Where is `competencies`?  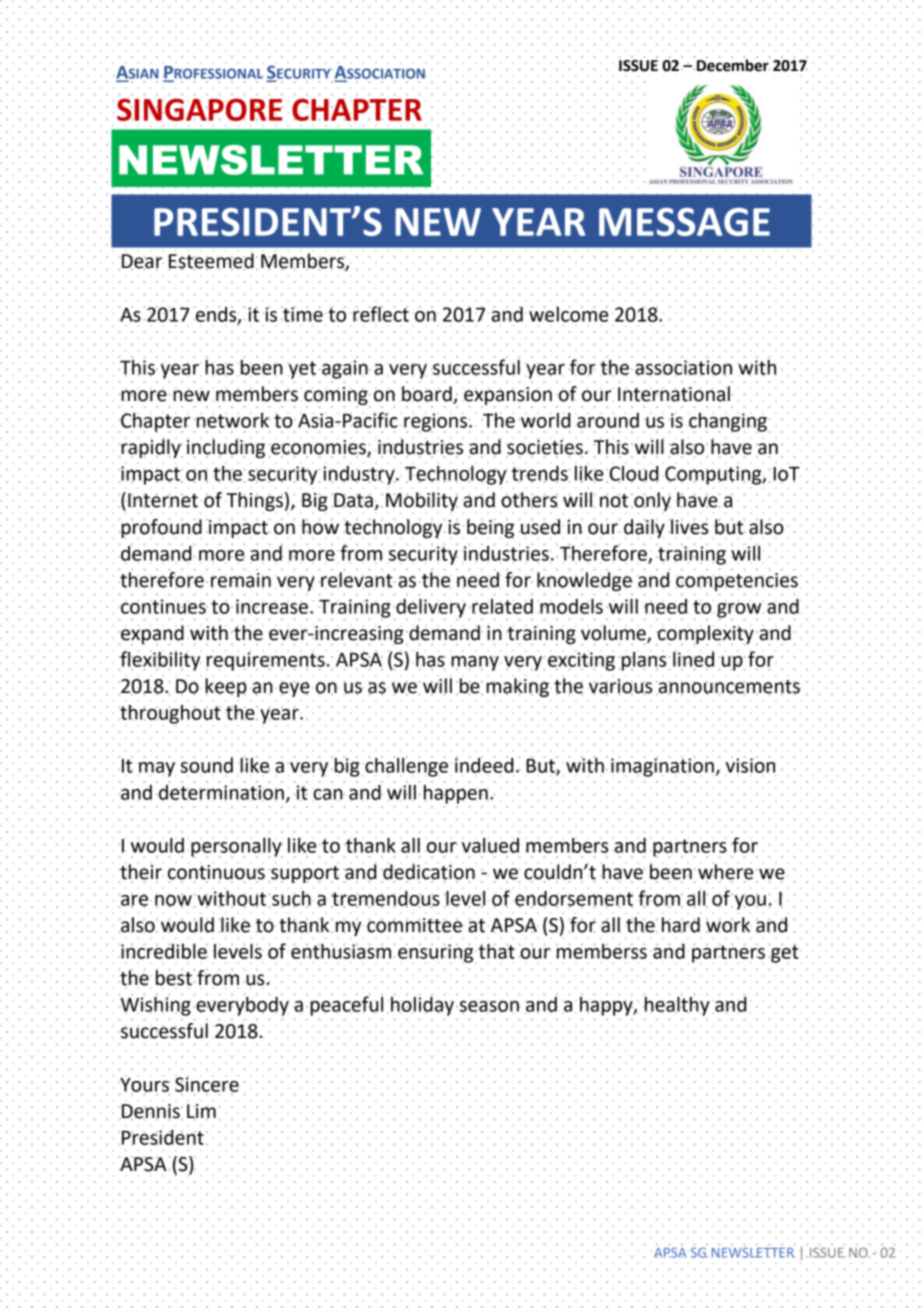 competencies is located at coordinates (736, 582).
